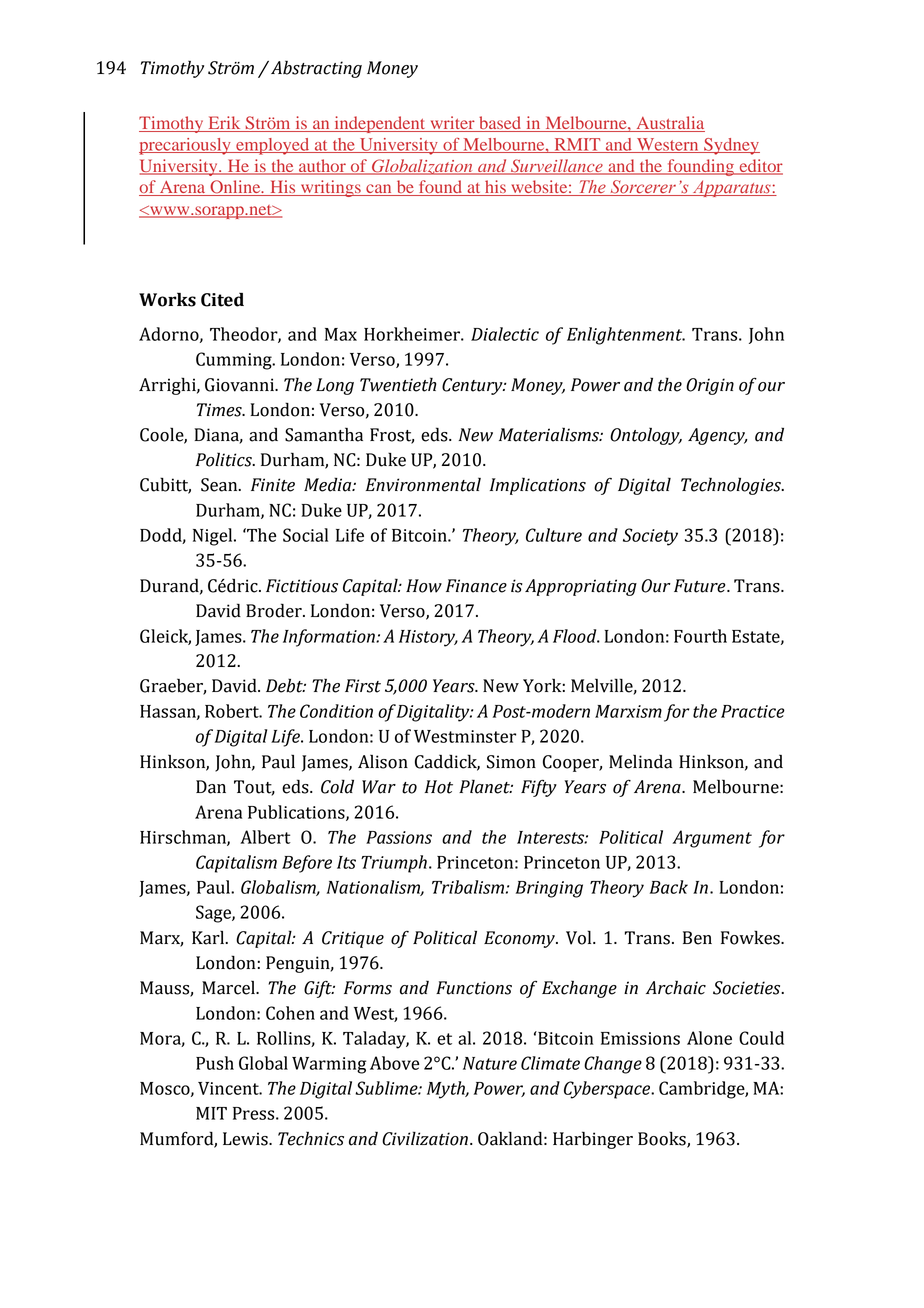  Describe the element at coordinates (452, 124) in the screenshot. I see `writer` at that location.
